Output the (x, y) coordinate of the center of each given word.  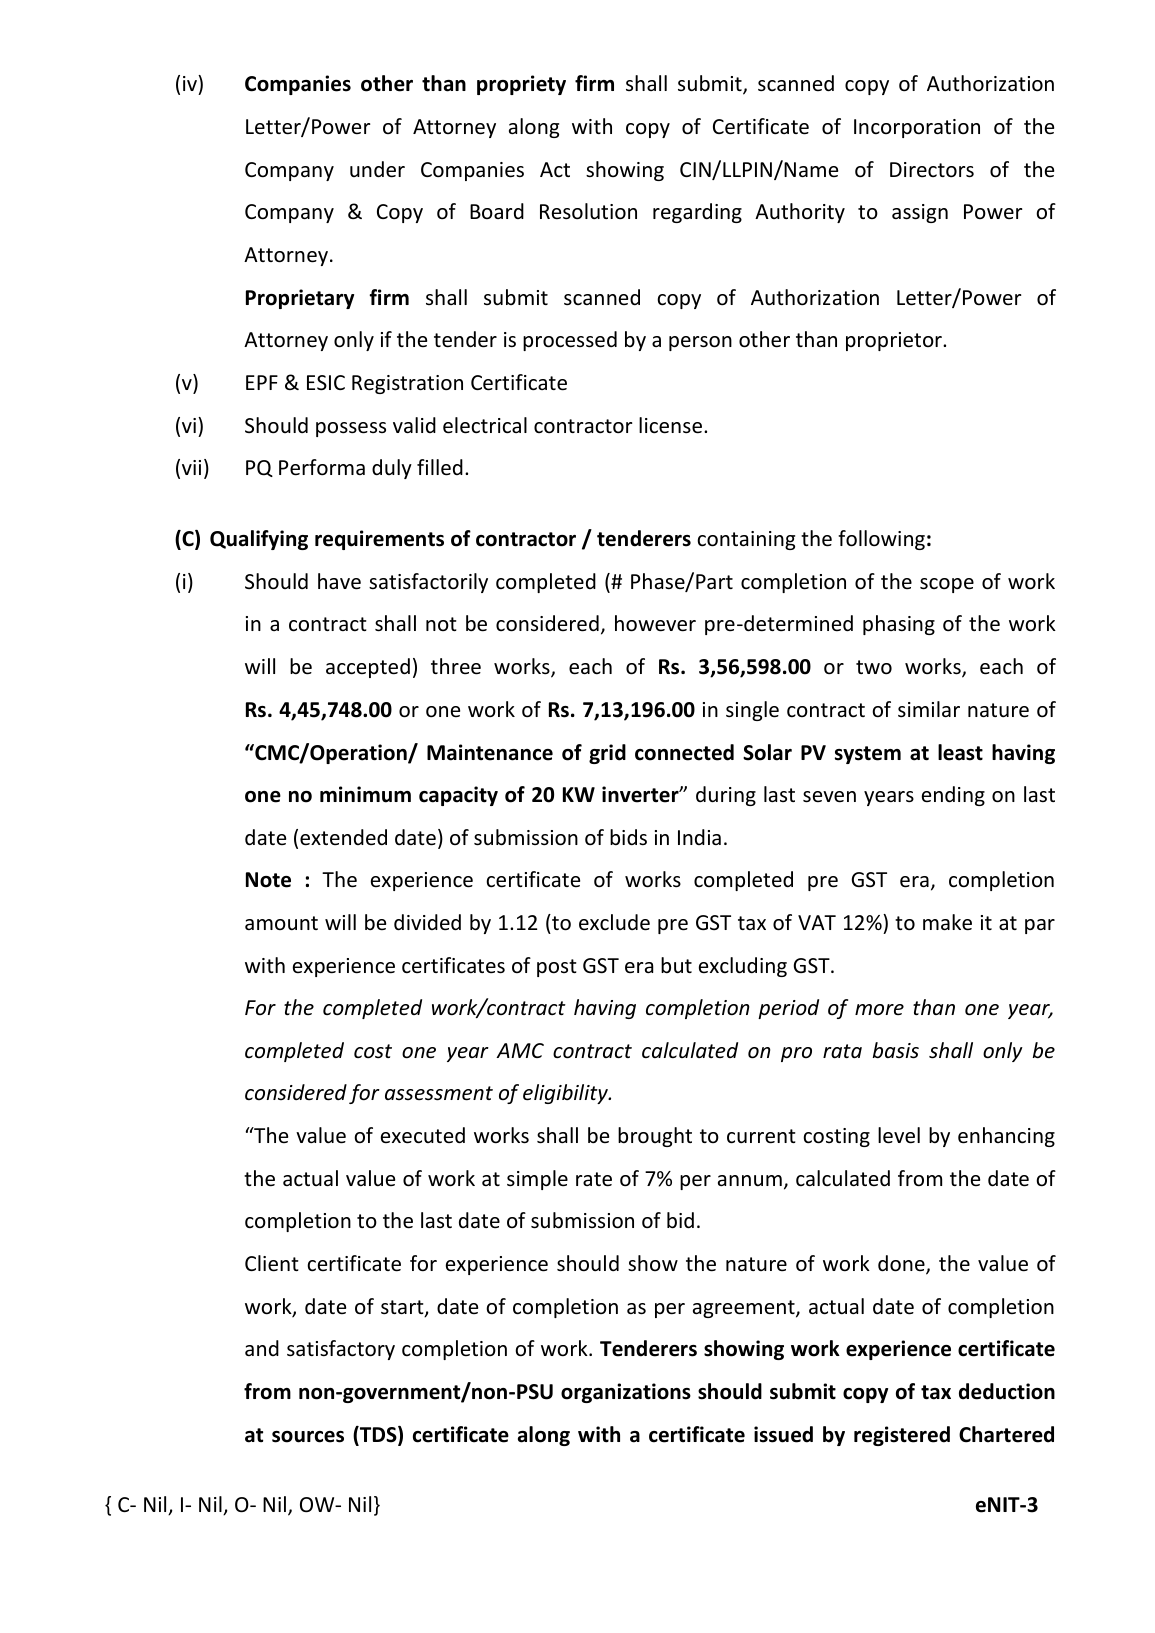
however (655, 623)
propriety (521, 85)
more (879, 1009)
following (881, 540)
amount (281, 923)
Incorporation (917, 128)
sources (308, 1437)
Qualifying (259, 540)
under (377, 169)
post (557, 968)
